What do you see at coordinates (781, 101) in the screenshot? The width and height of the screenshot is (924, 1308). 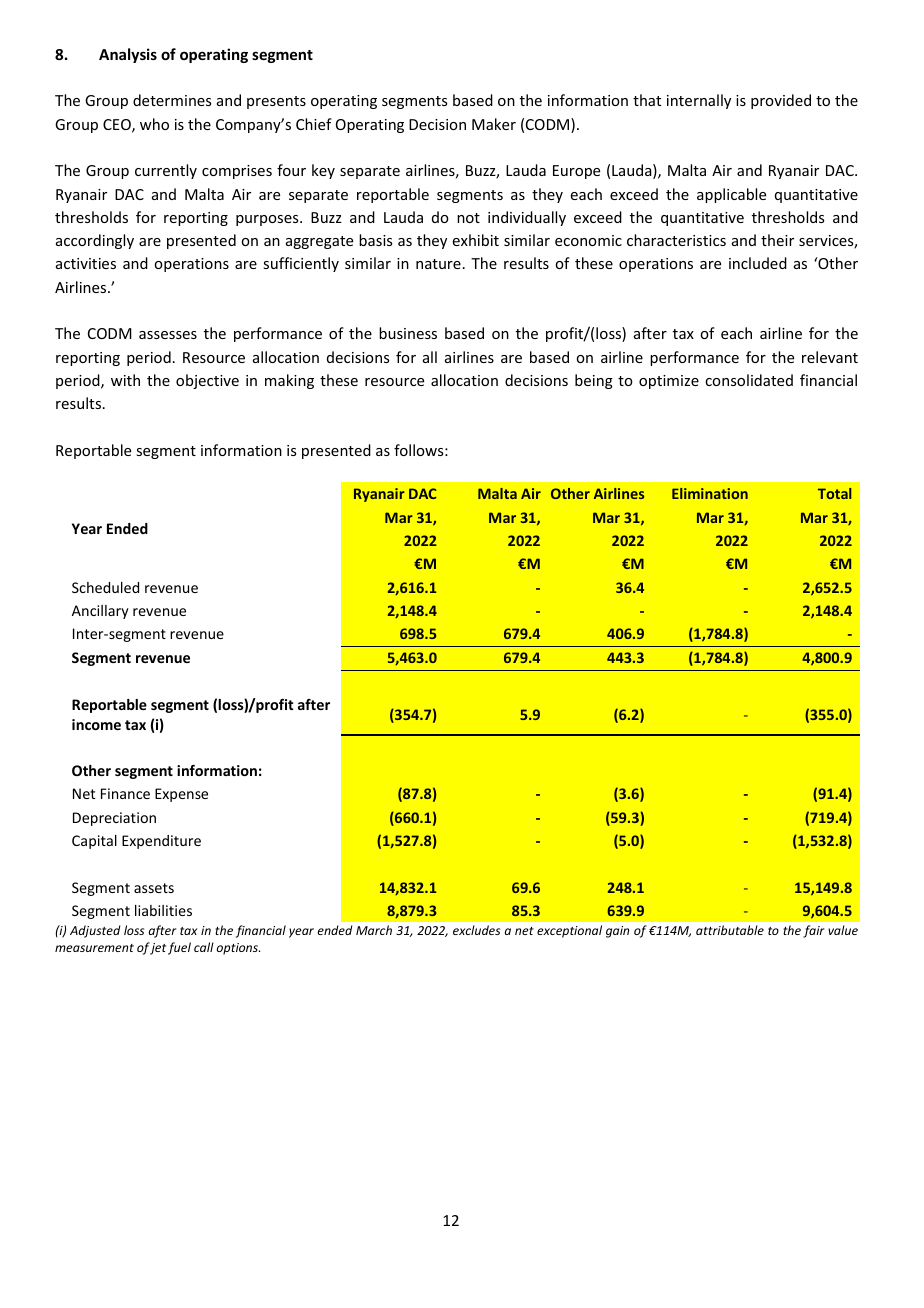 I see `provided` at bounding box center [781, 101].
